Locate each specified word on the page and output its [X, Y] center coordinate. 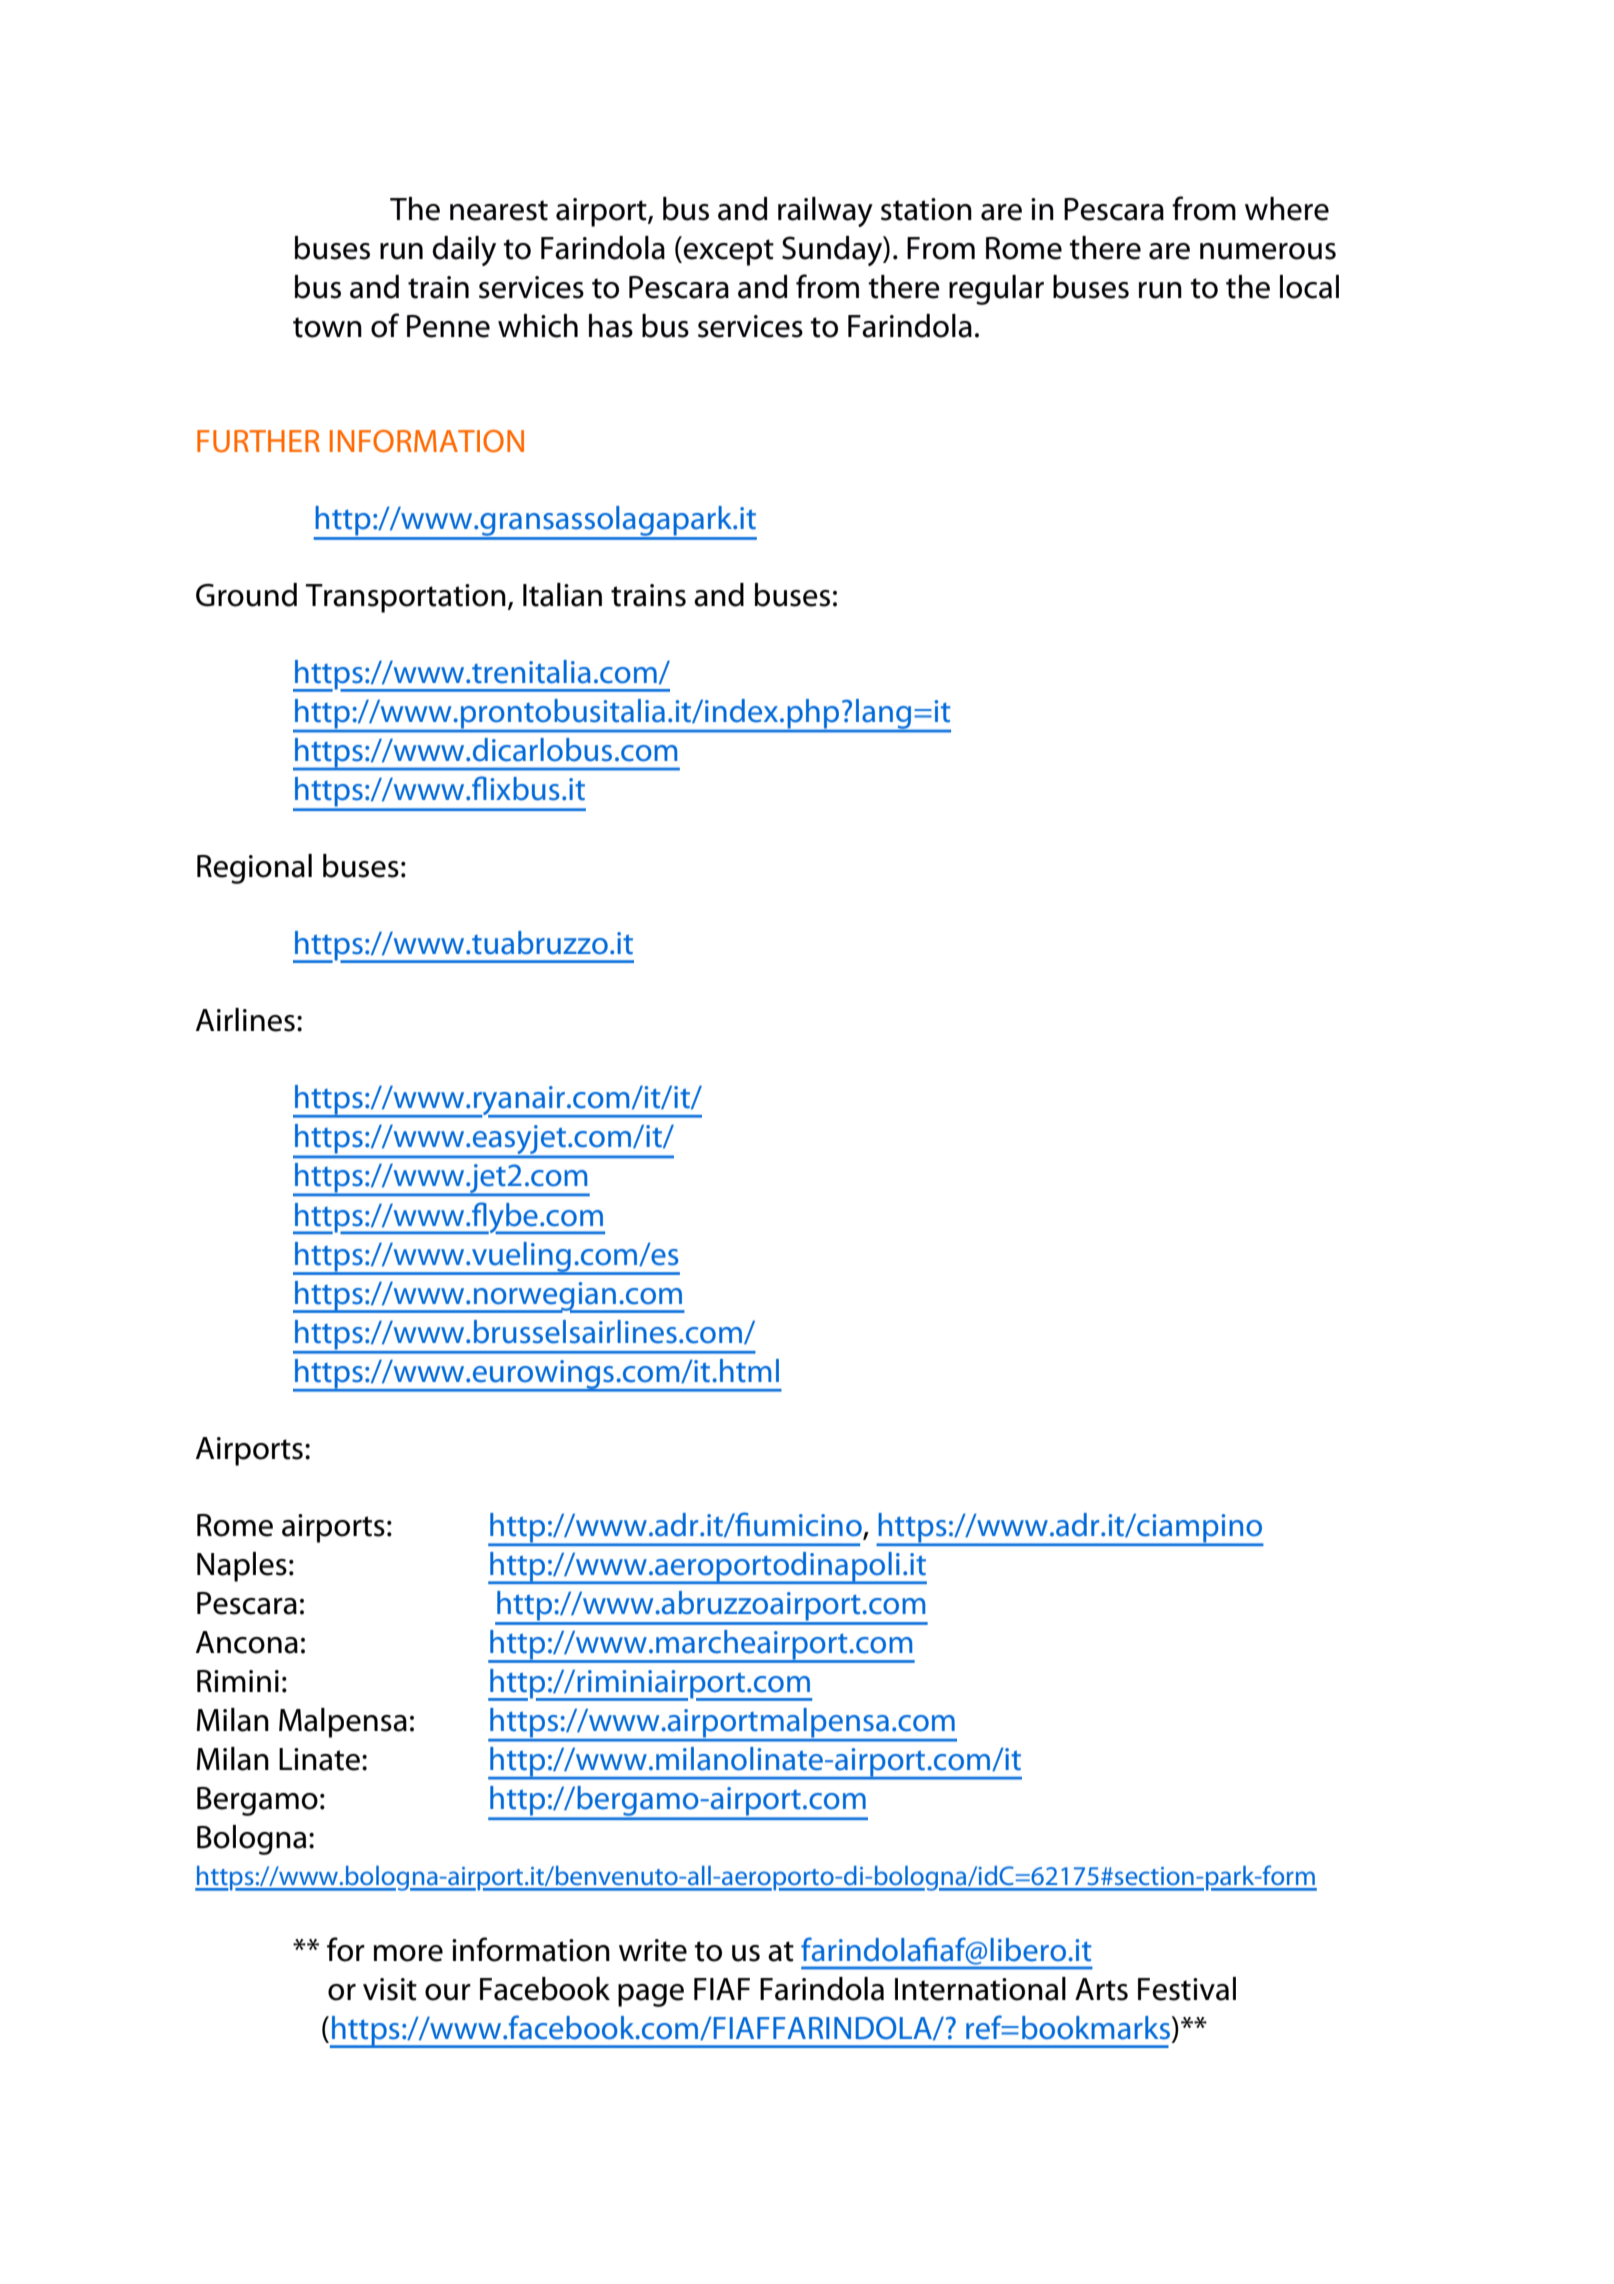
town [327, 327]
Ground [246, 595]
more [408, 1953]
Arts [1101, 1989]
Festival [1187, 1989]
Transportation [406, 598]
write [653, 1950]
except [727, 251]
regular [996, 290]
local [1309, 287]
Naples [242, 1567]
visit [390, 1989]
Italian [562, 595]
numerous [1268, 251]
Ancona [247, 1642]
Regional [254, 869]
